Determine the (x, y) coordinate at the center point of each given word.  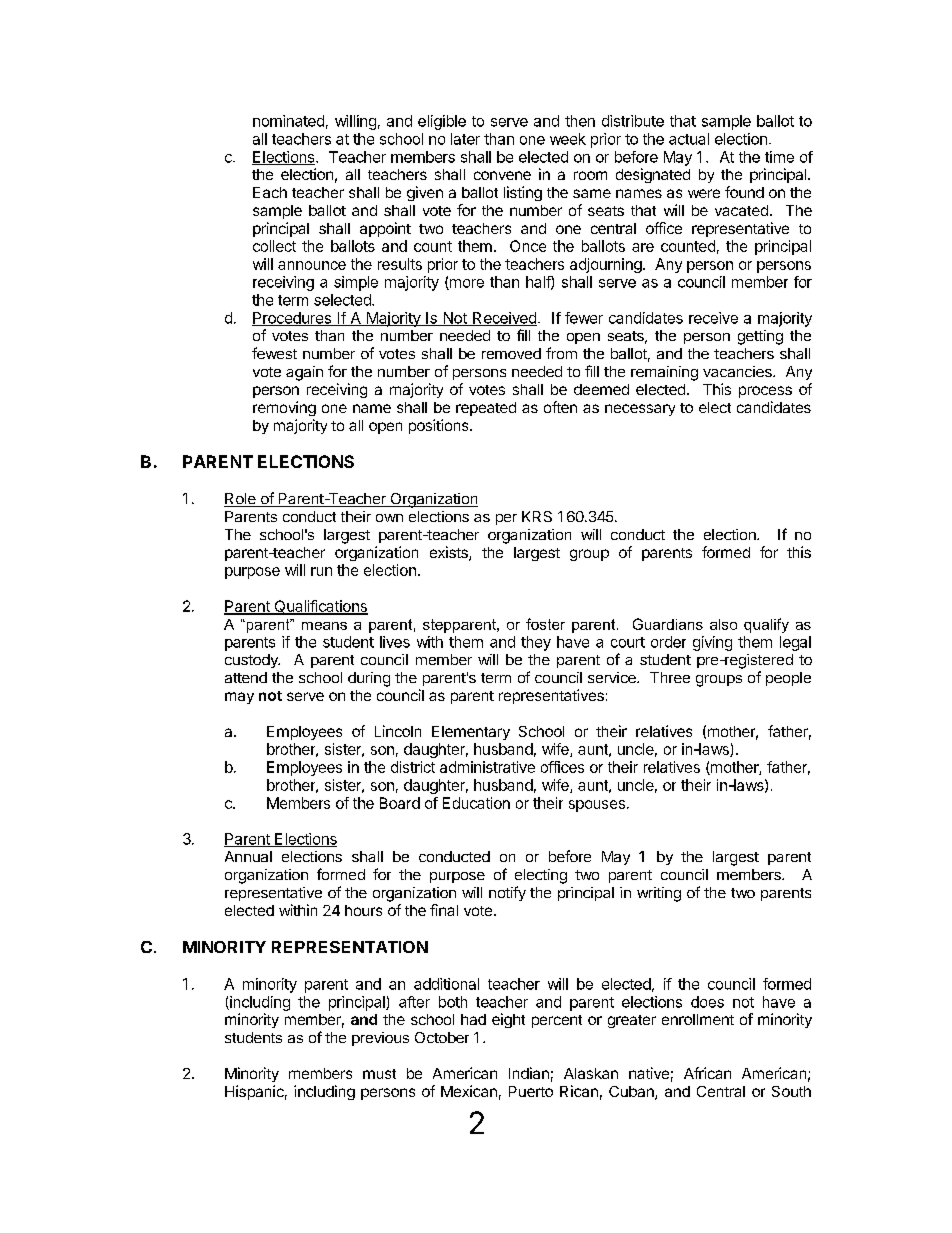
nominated (288, 121)
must (379, 1074)
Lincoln (398, 731)
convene (502, 175)
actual (689, 139)
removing (284, 408)
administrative (487, 767)
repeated (486, 409)
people (788, 679)
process (765, 392)
